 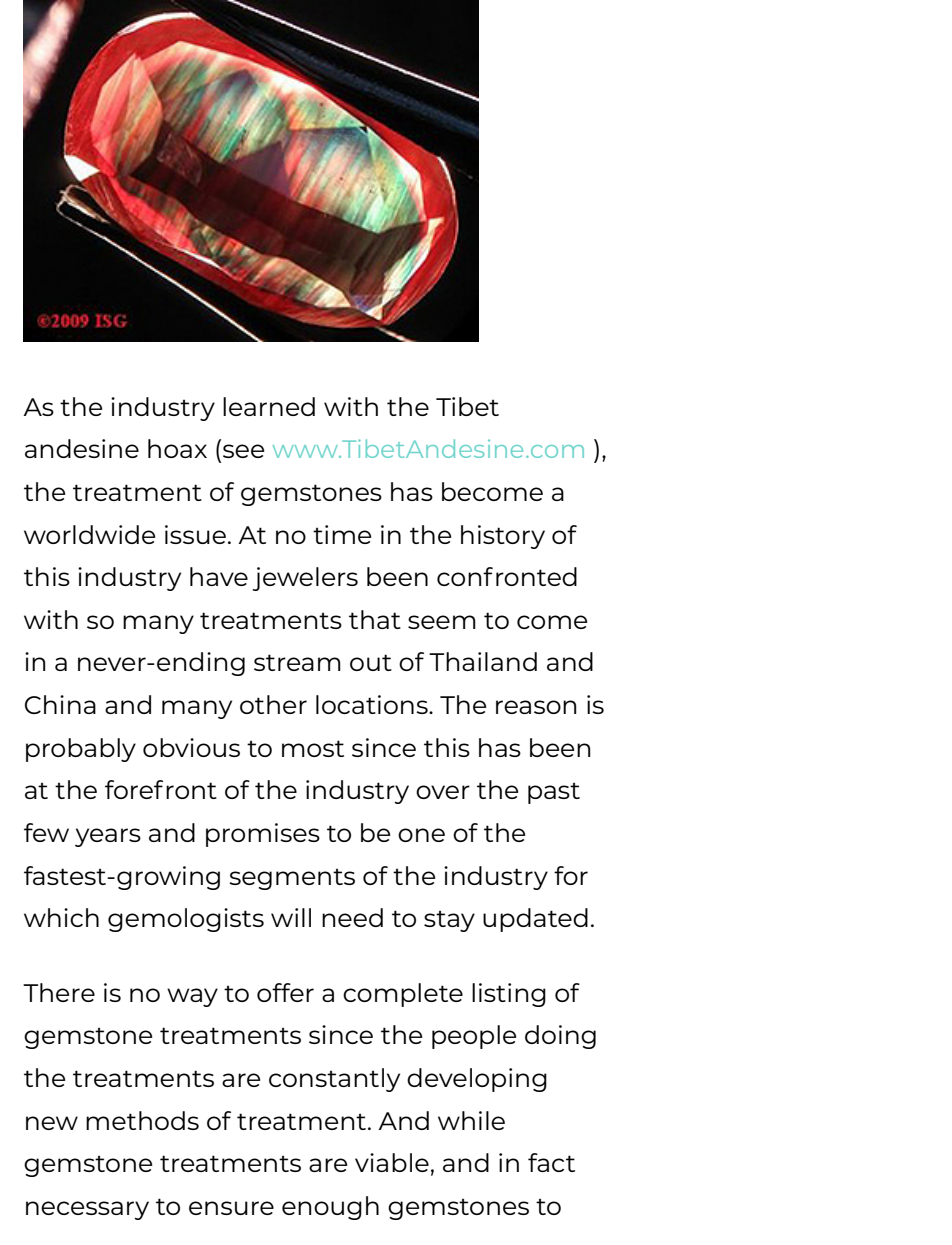 I want to click on fact, so click(x=551, y=1162).
